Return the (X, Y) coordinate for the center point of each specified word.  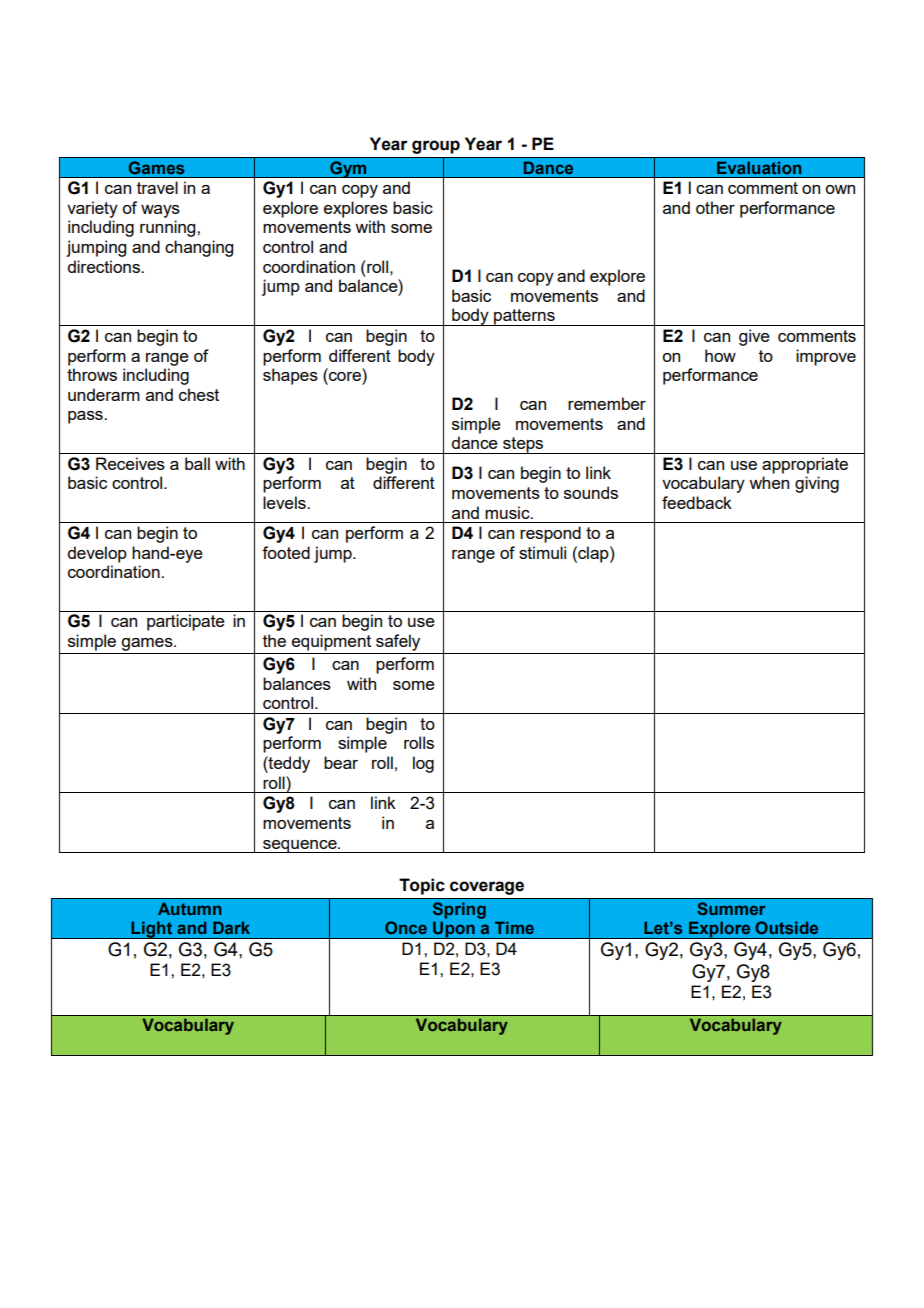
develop (97, 554)
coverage (487, 888)
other (715, 207)
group (436, 147)
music (508, 512)
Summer (731, 908)
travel (157, 187)
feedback (697, 502)
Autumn (189, 908)
